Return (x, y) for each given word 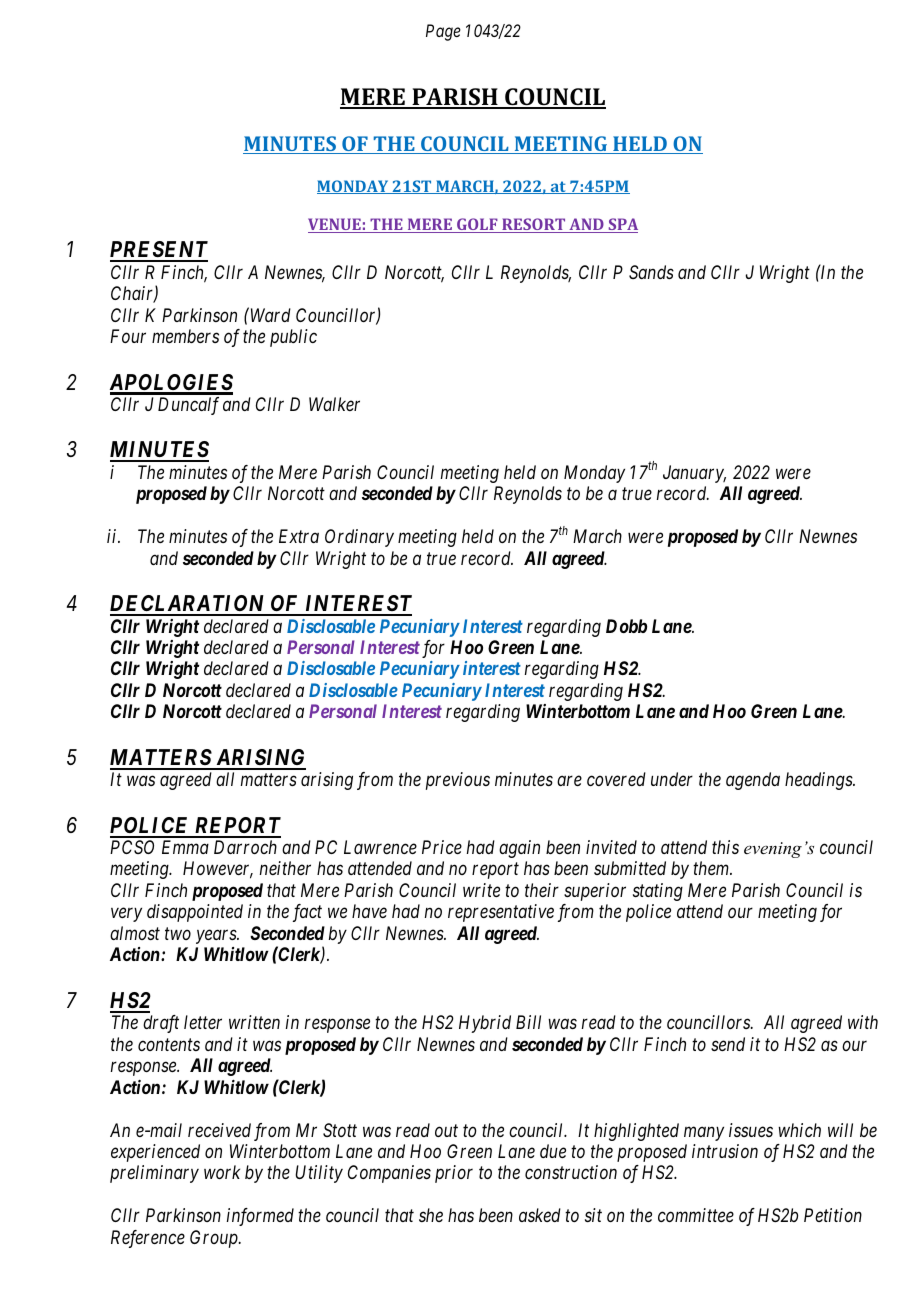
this (725, 847)
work (222, 1172)
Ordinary (359, 538)
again (519, 849)
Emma (185, 847)
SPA (622, 225)
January (694, 474)
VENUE (335, 225)
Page (443, 32)
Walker (334, 404)
